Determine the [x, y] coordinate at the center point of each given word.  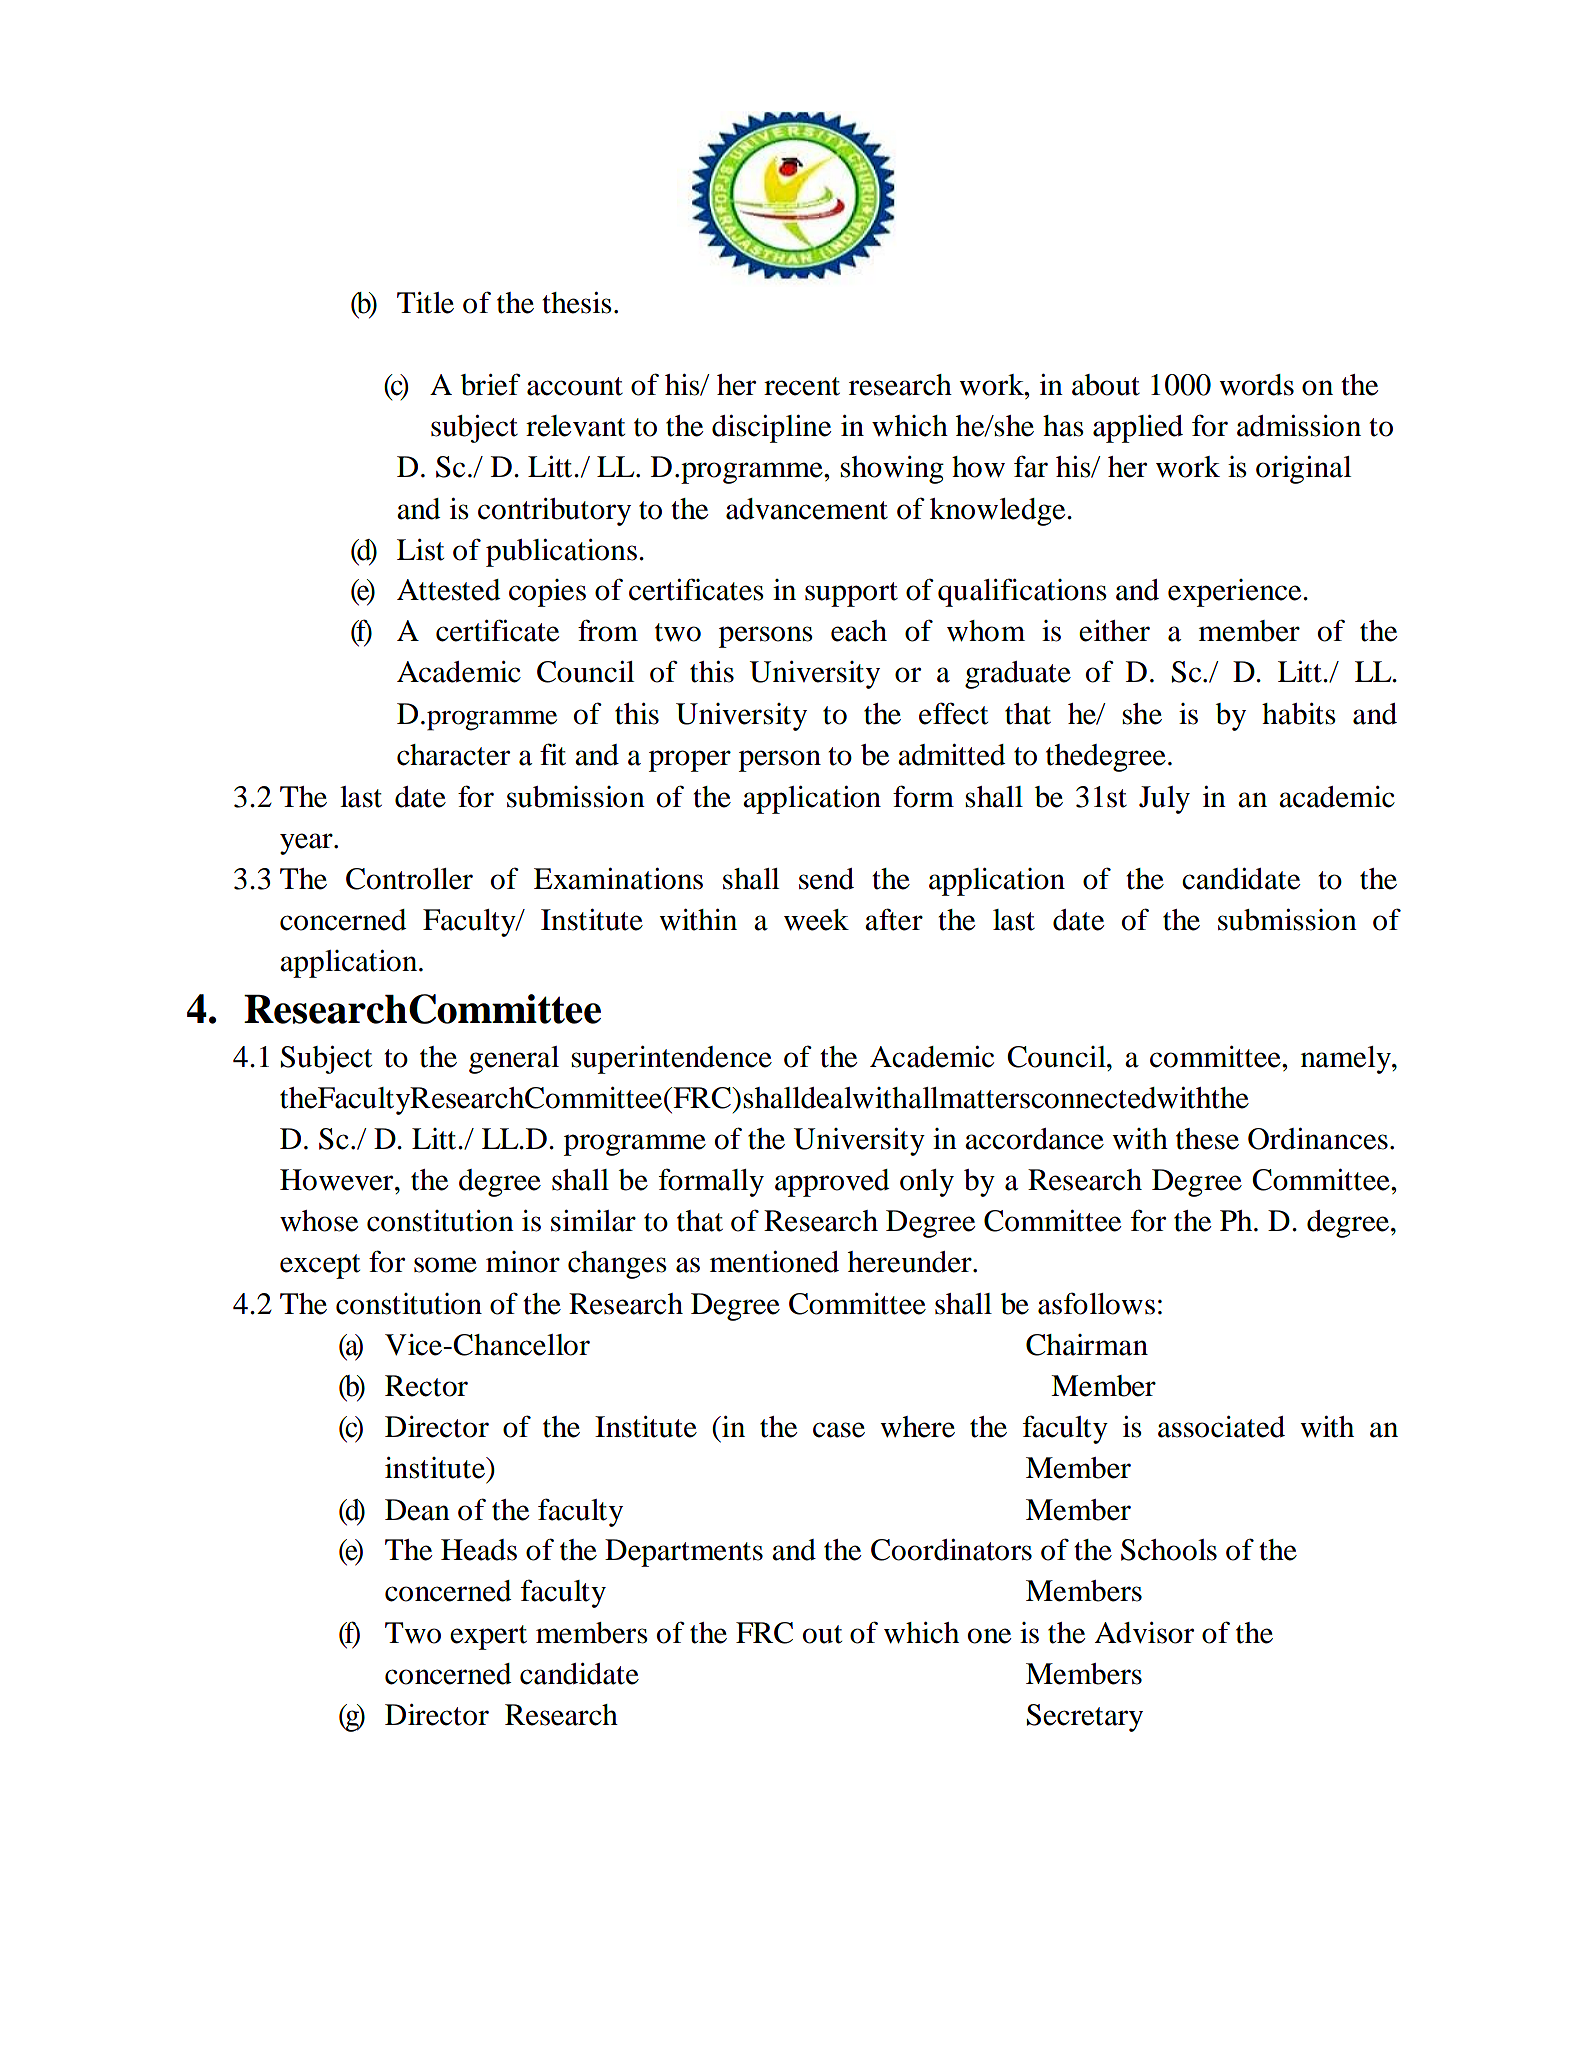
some [445, 1265]
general [514, 1060]
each [859, 631]
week [816, 920]
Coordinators [951, 1550]
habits [1299, 714]
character [453, 755]
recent [802, 386]
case [839, 1430]
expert [488, 1637]
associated [1221, 1427]
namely [1347, 1060]
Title [425, 303]
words [1256, 385]
